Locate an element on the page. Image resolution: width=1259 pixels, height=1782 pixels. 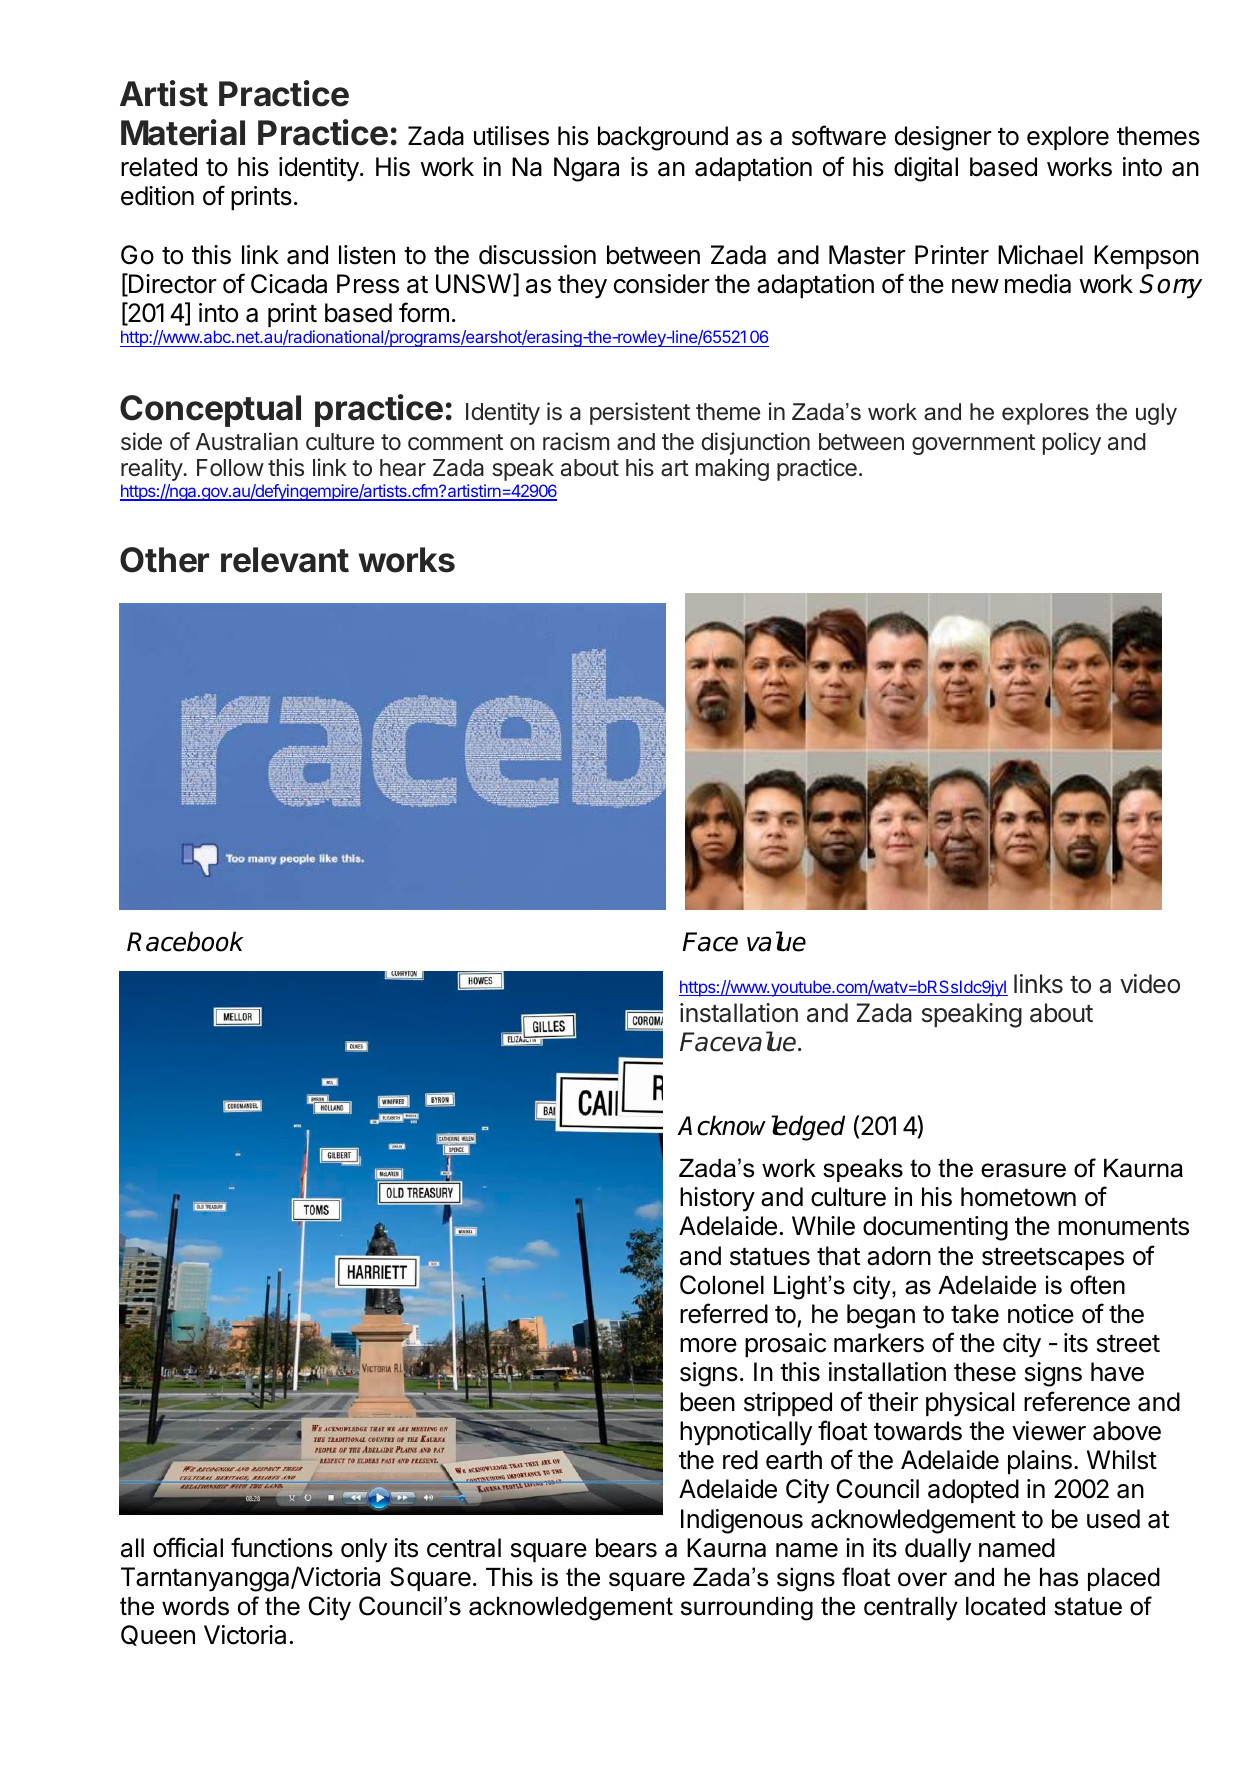
functions is located at coordinates (282, 1547).
